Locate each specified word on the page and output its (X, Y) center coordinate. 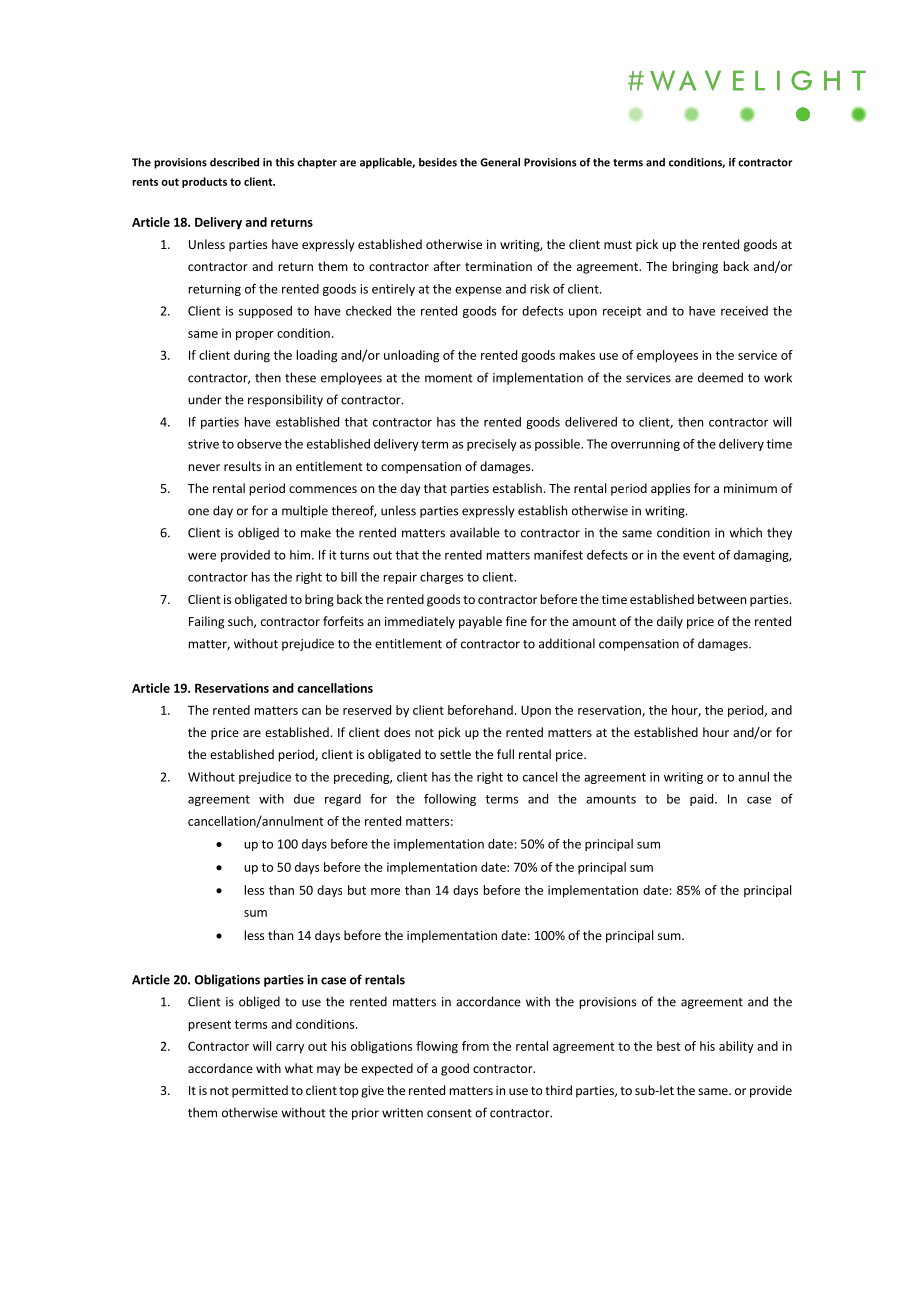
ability (736, 1047)
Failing (206, 622)
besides (438, 162)
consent (449, 1113)
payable (480, 622)
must (618, 244)
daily (670, 622)
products (204, 182)
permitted (260, 1091)
